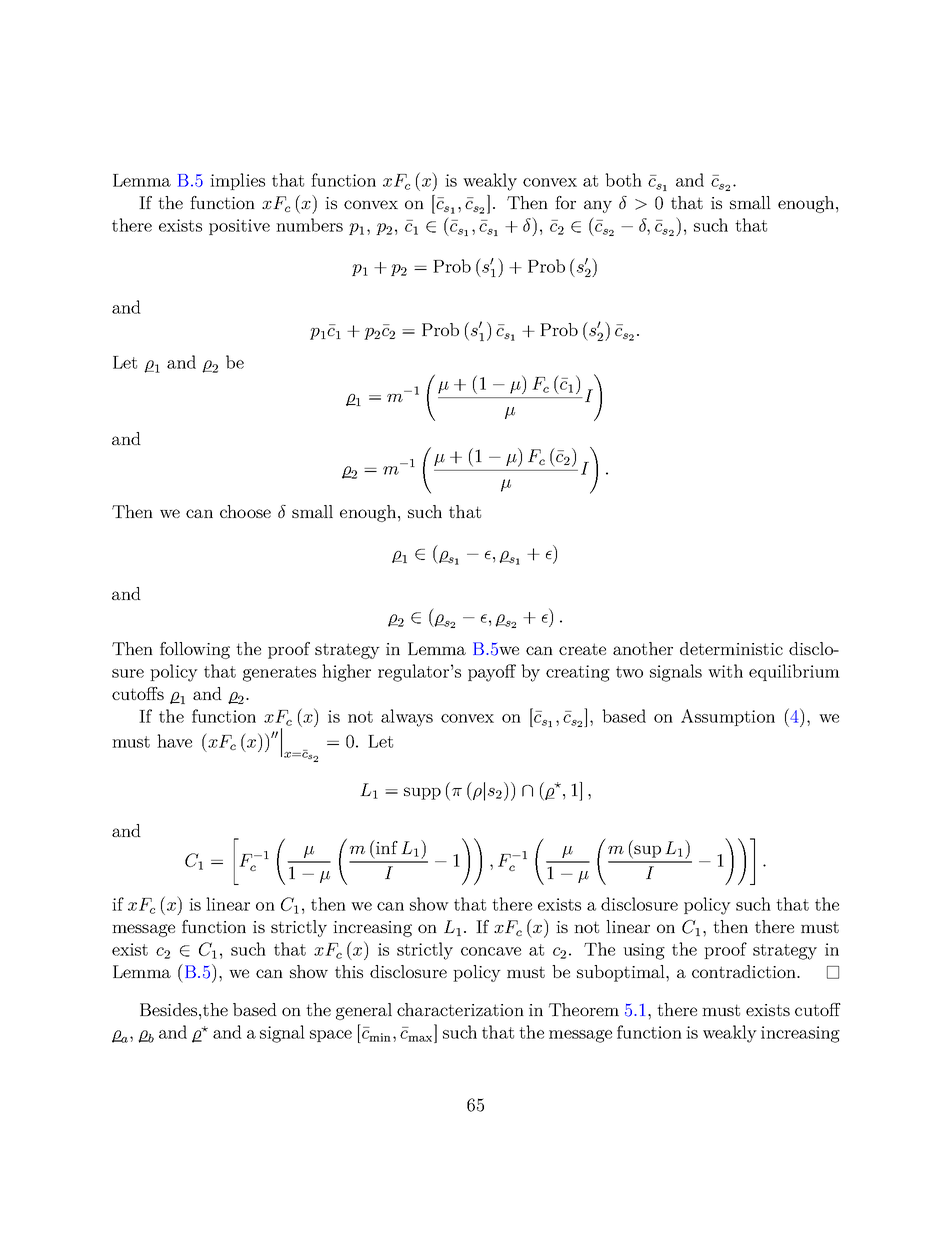  What do you see at coordinates (565, 202) in the page?
I see `for` at bounding box center [565, 202].
